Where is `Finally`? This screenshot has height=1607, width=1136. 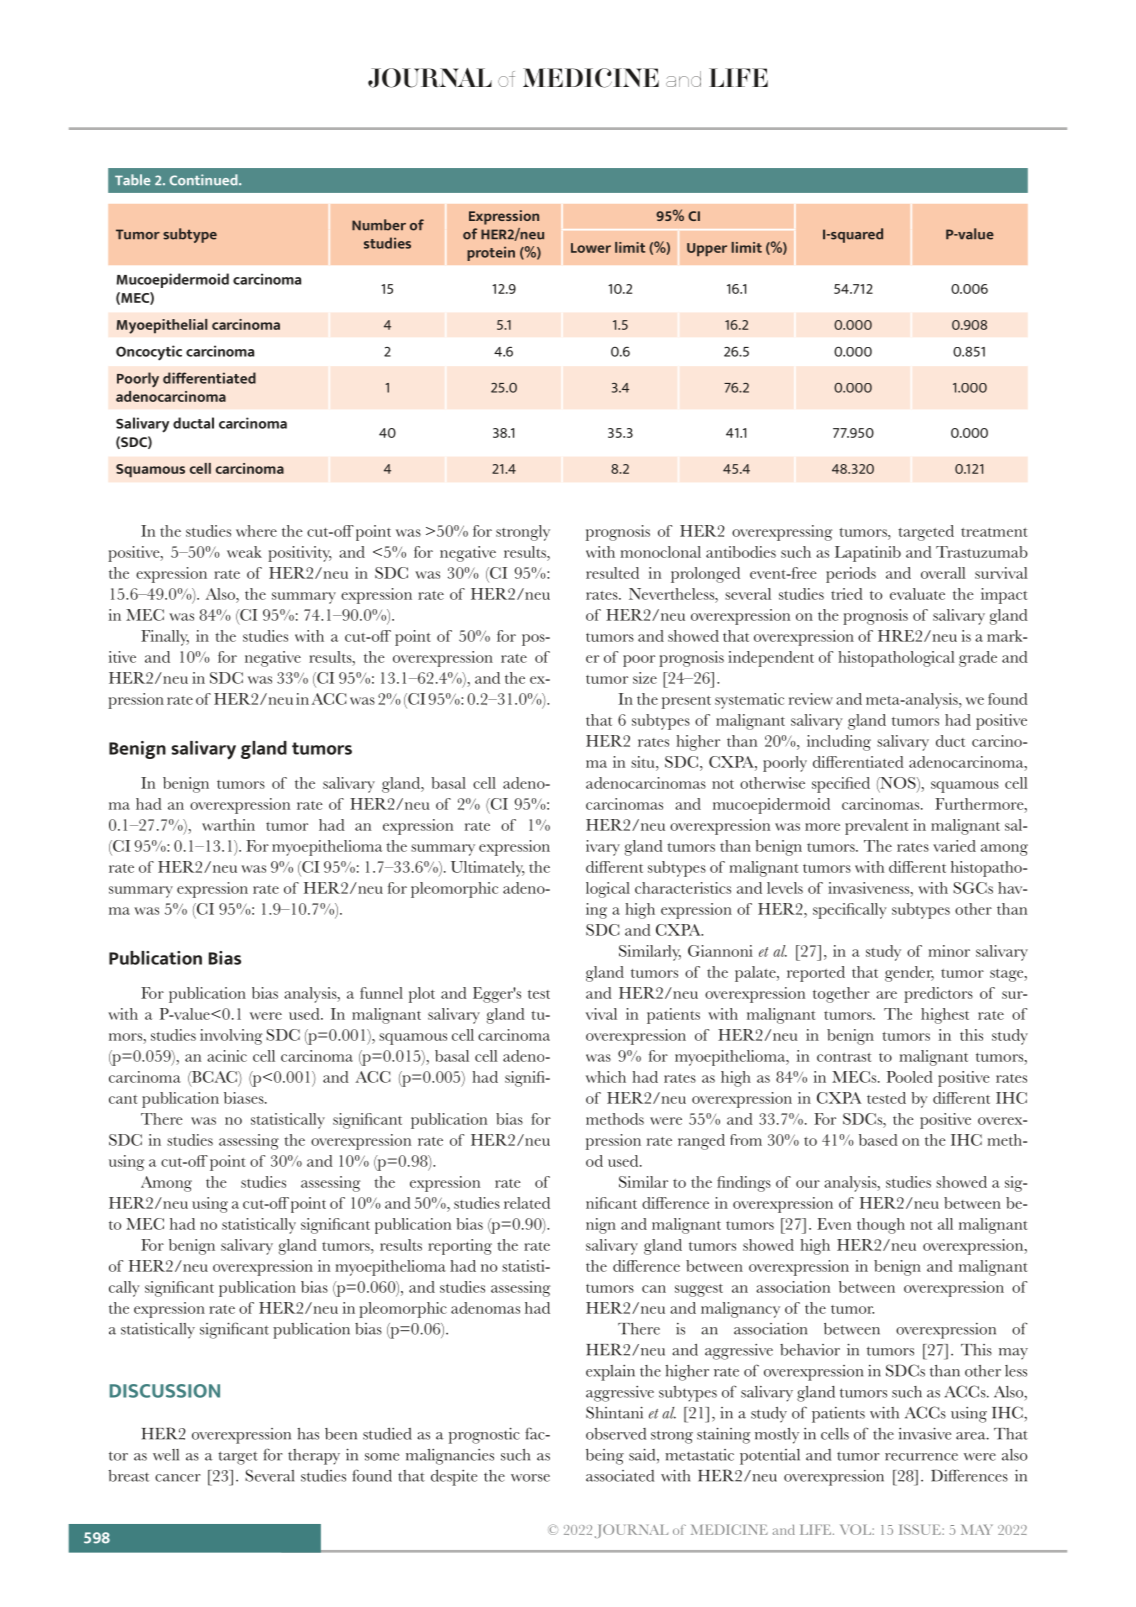
Finally is located at coordinates (165, 638).
